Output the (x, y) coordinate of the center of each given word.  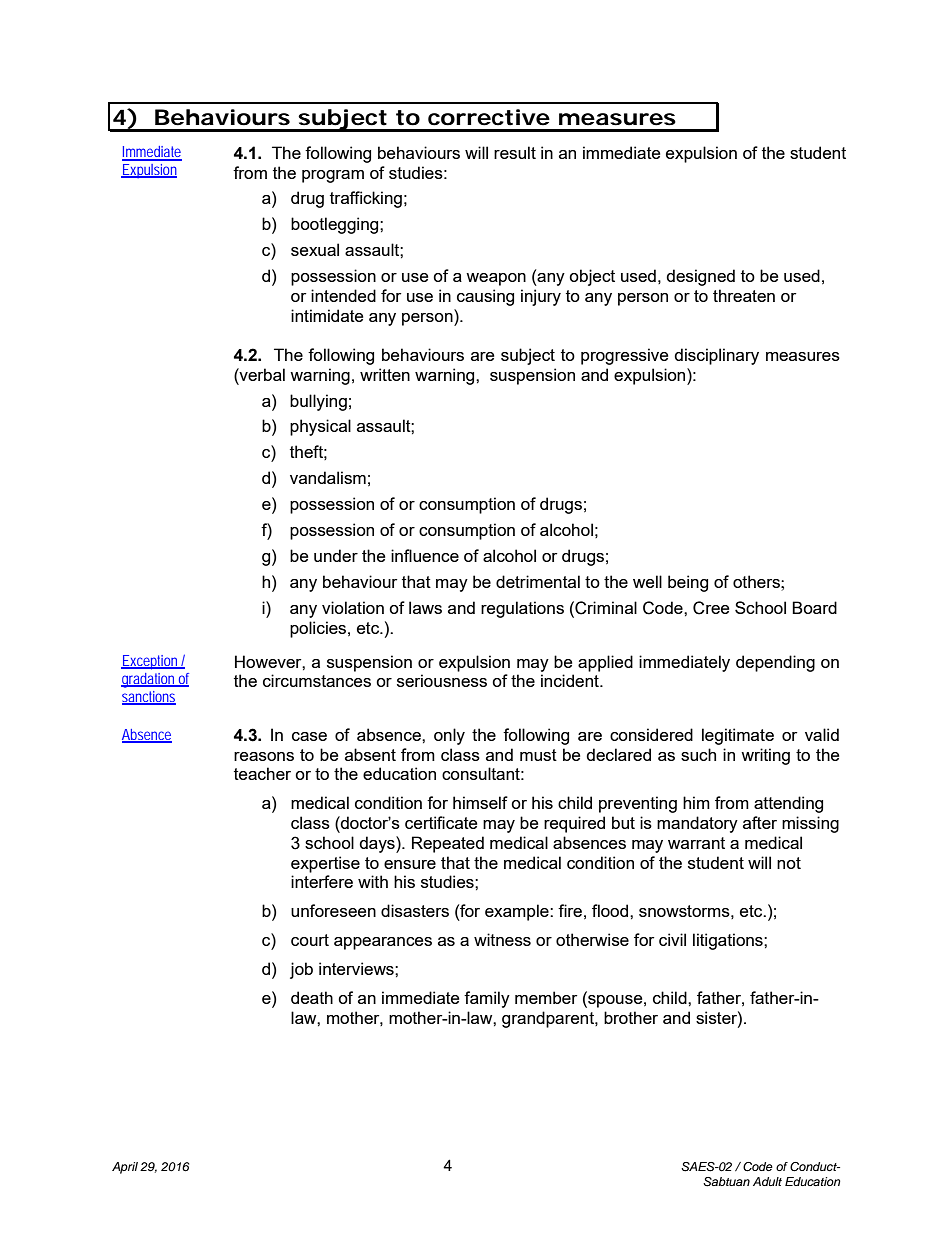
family (487, 999)
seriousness (442, 680)
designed (700, 277)
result (515, 152)
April (125, 1168)
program (333, 176)
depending (775, 663)
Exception (151, 662)
